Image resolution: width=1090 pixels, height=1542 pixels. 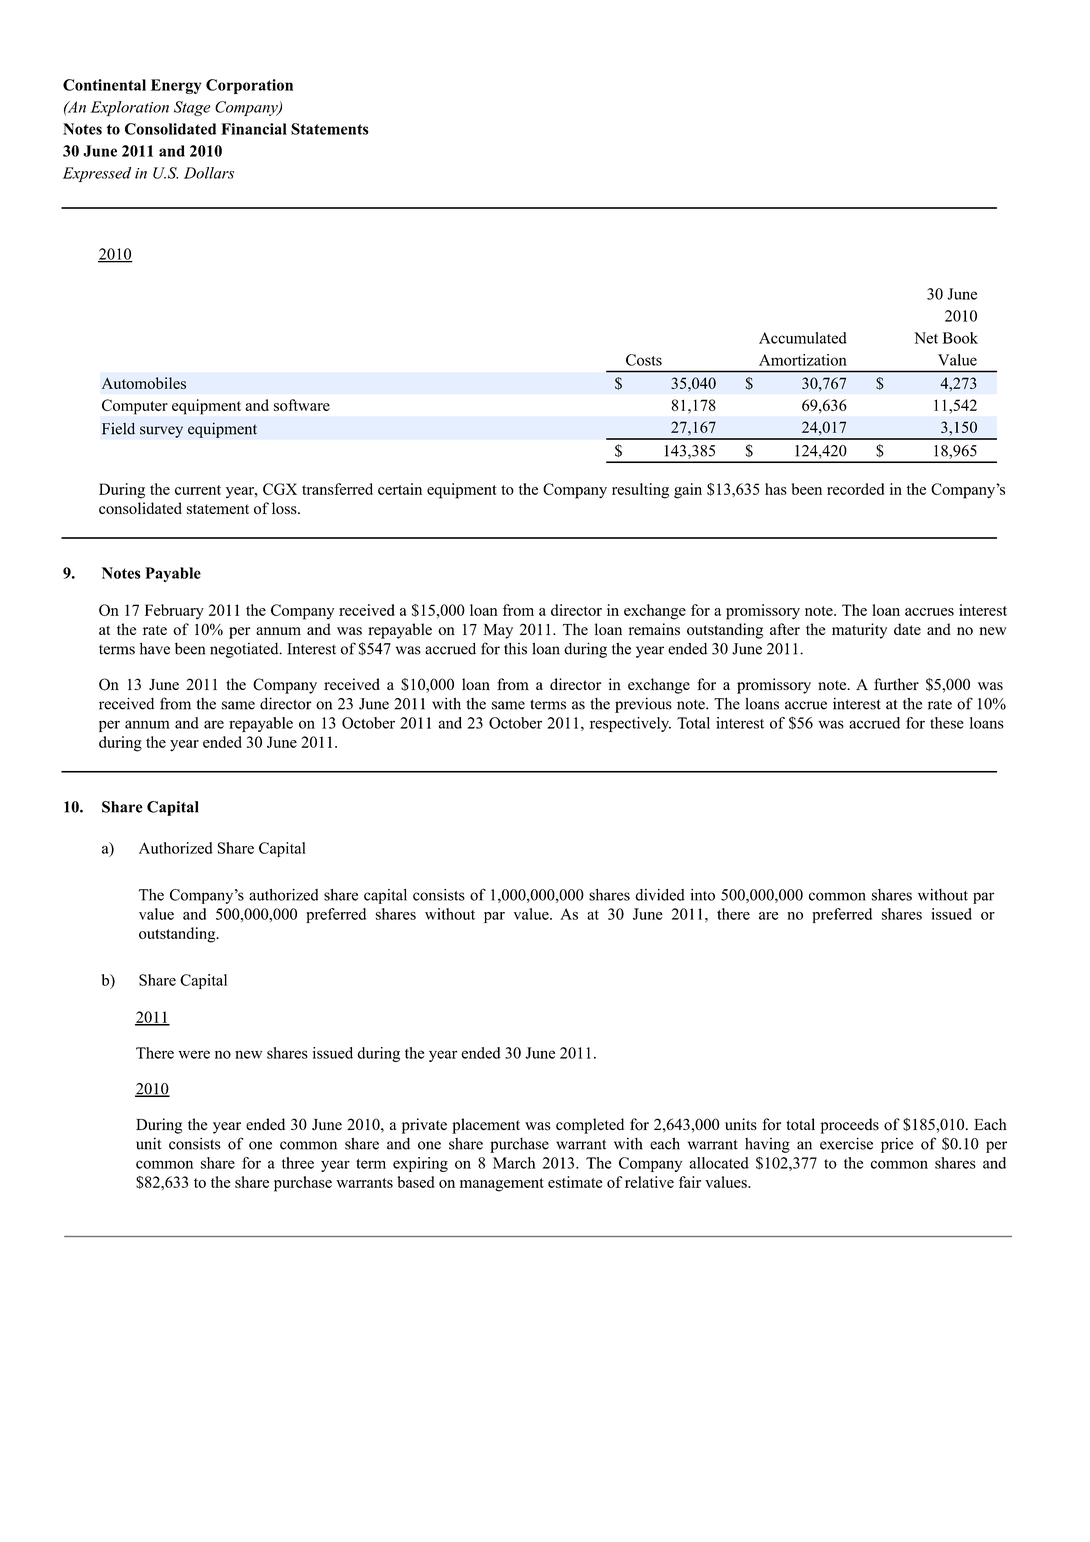 What do you see at coordinates (298, 1163) in the screenshot?
I see `three` at bounding box center [298, 1163].
